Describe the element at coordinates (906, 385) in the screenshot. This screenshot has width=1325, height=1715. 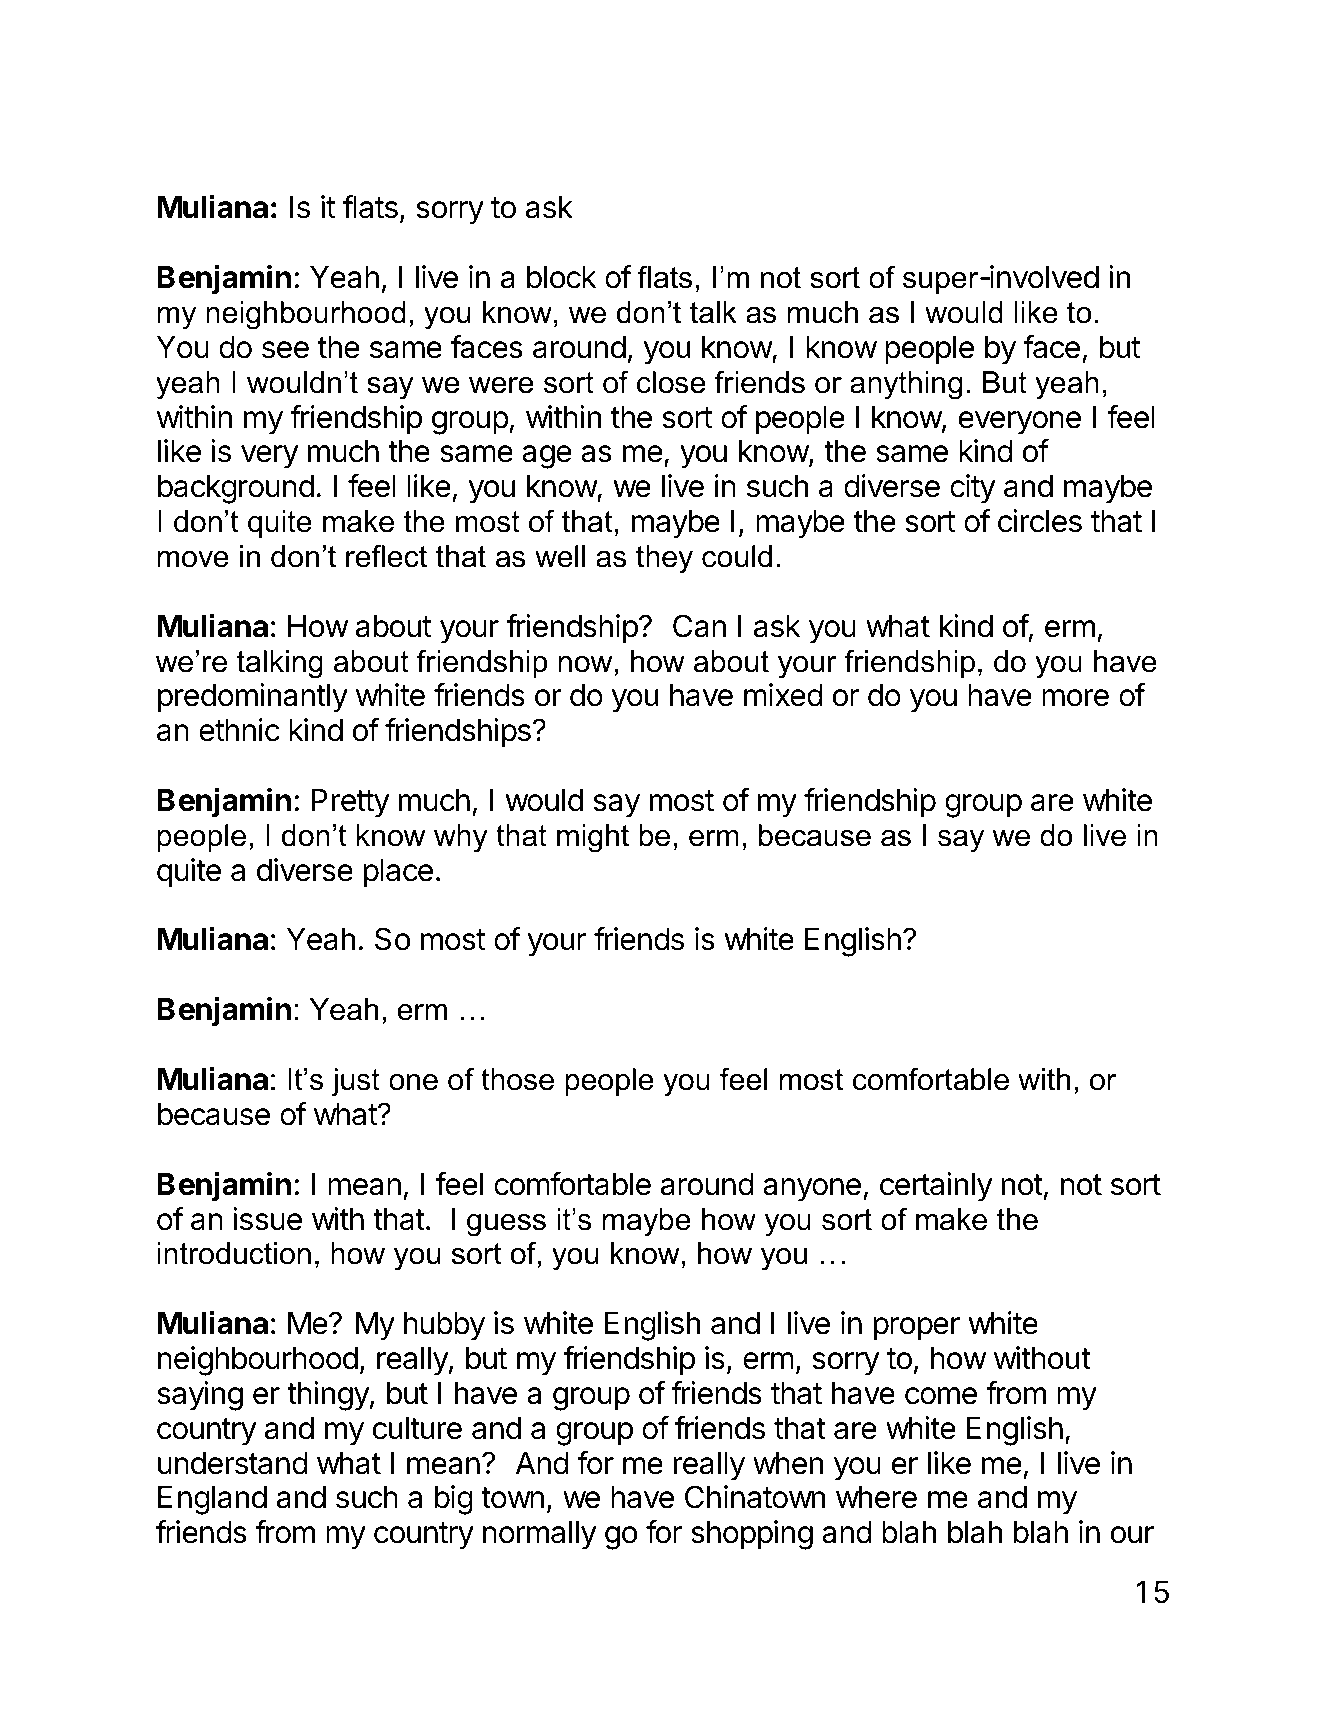
I see `anything` at that location.
